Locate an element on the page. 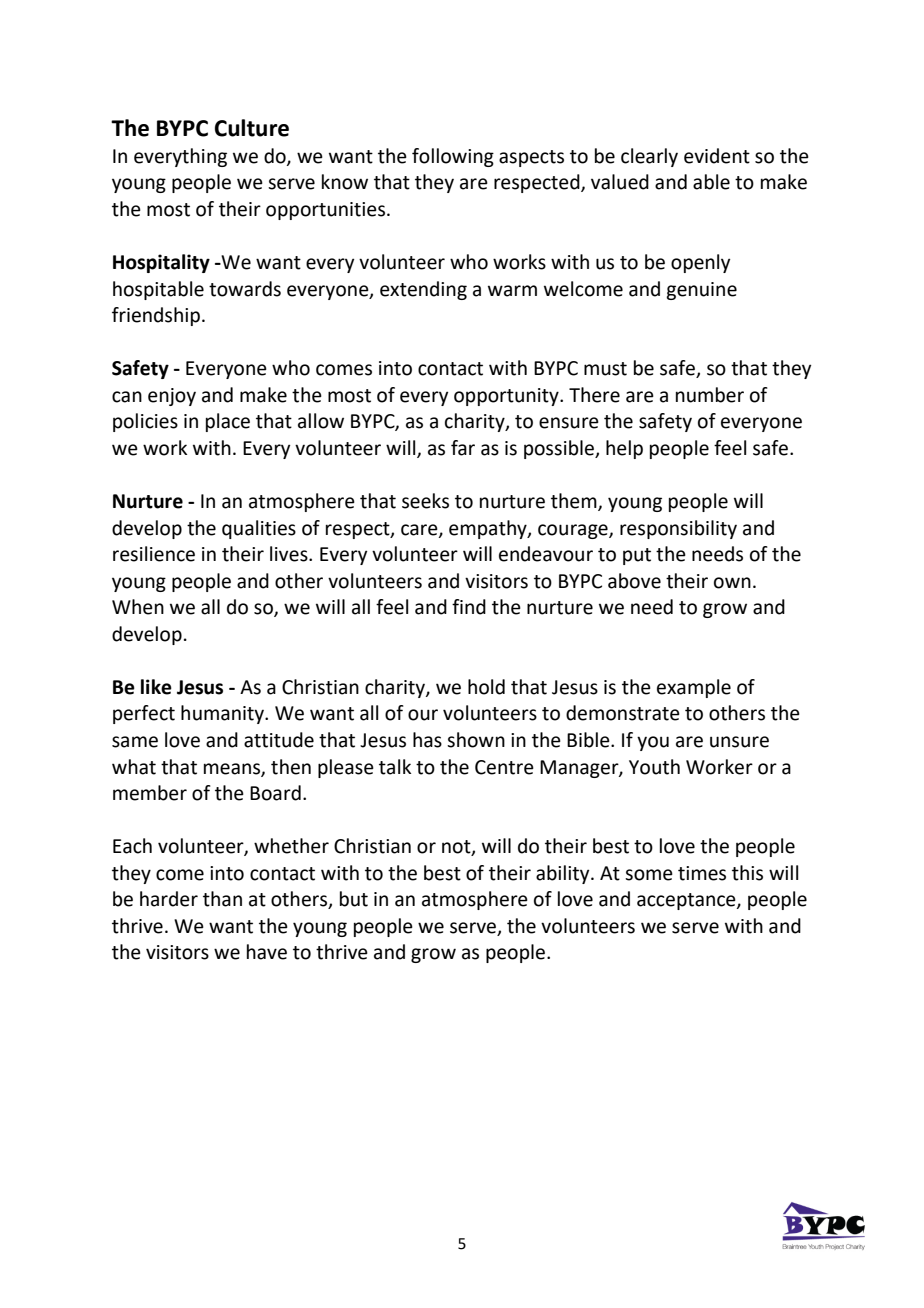 This document has height=1308, width=924. responsibility is located at coordinates (678, 529).
